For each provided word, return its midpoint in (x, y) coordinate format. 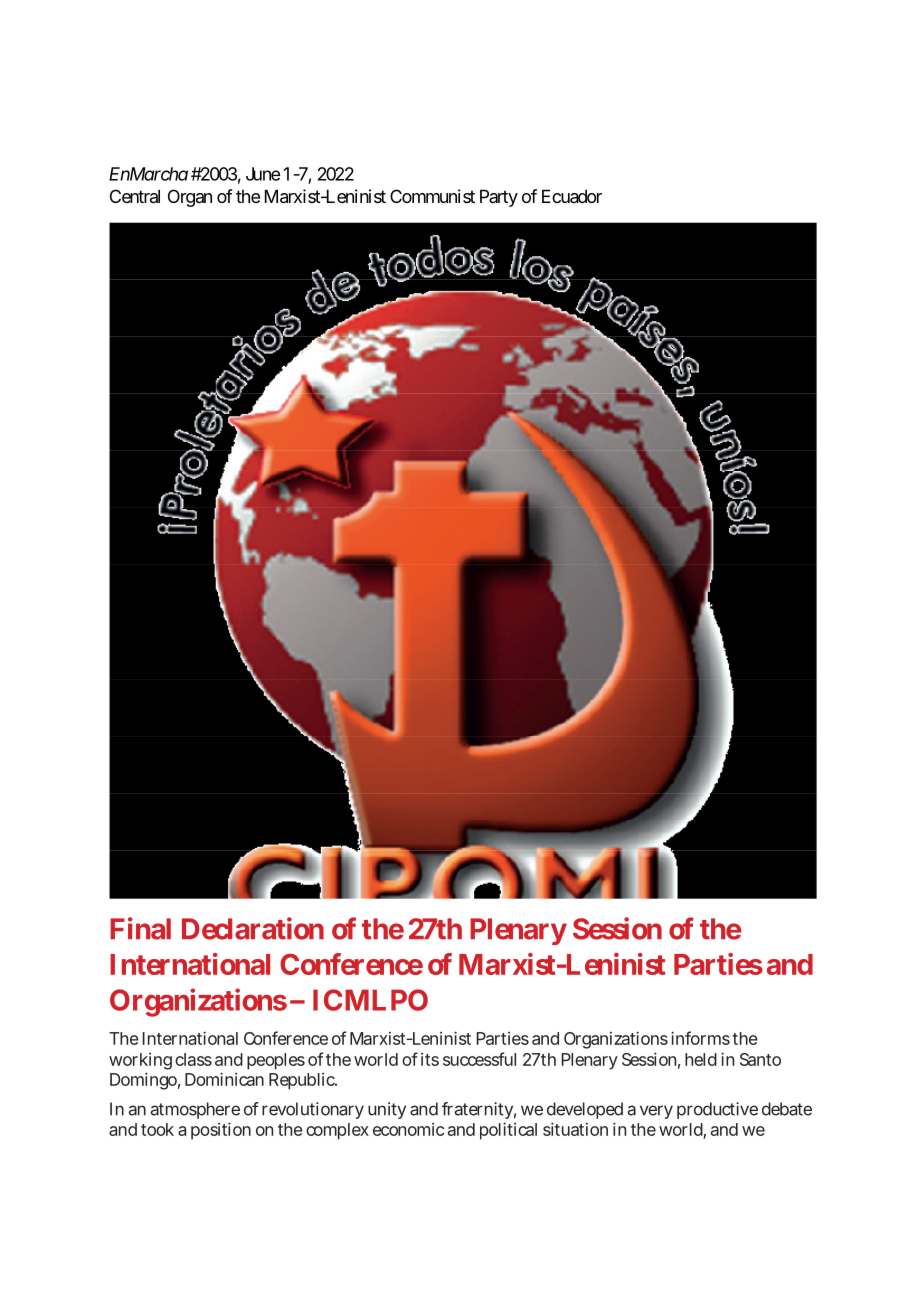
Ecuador (572, 196)
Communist (432, 196)
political (508, 1131)
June (263, 174)
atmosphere (195, 1110)
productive (717, 1110)
